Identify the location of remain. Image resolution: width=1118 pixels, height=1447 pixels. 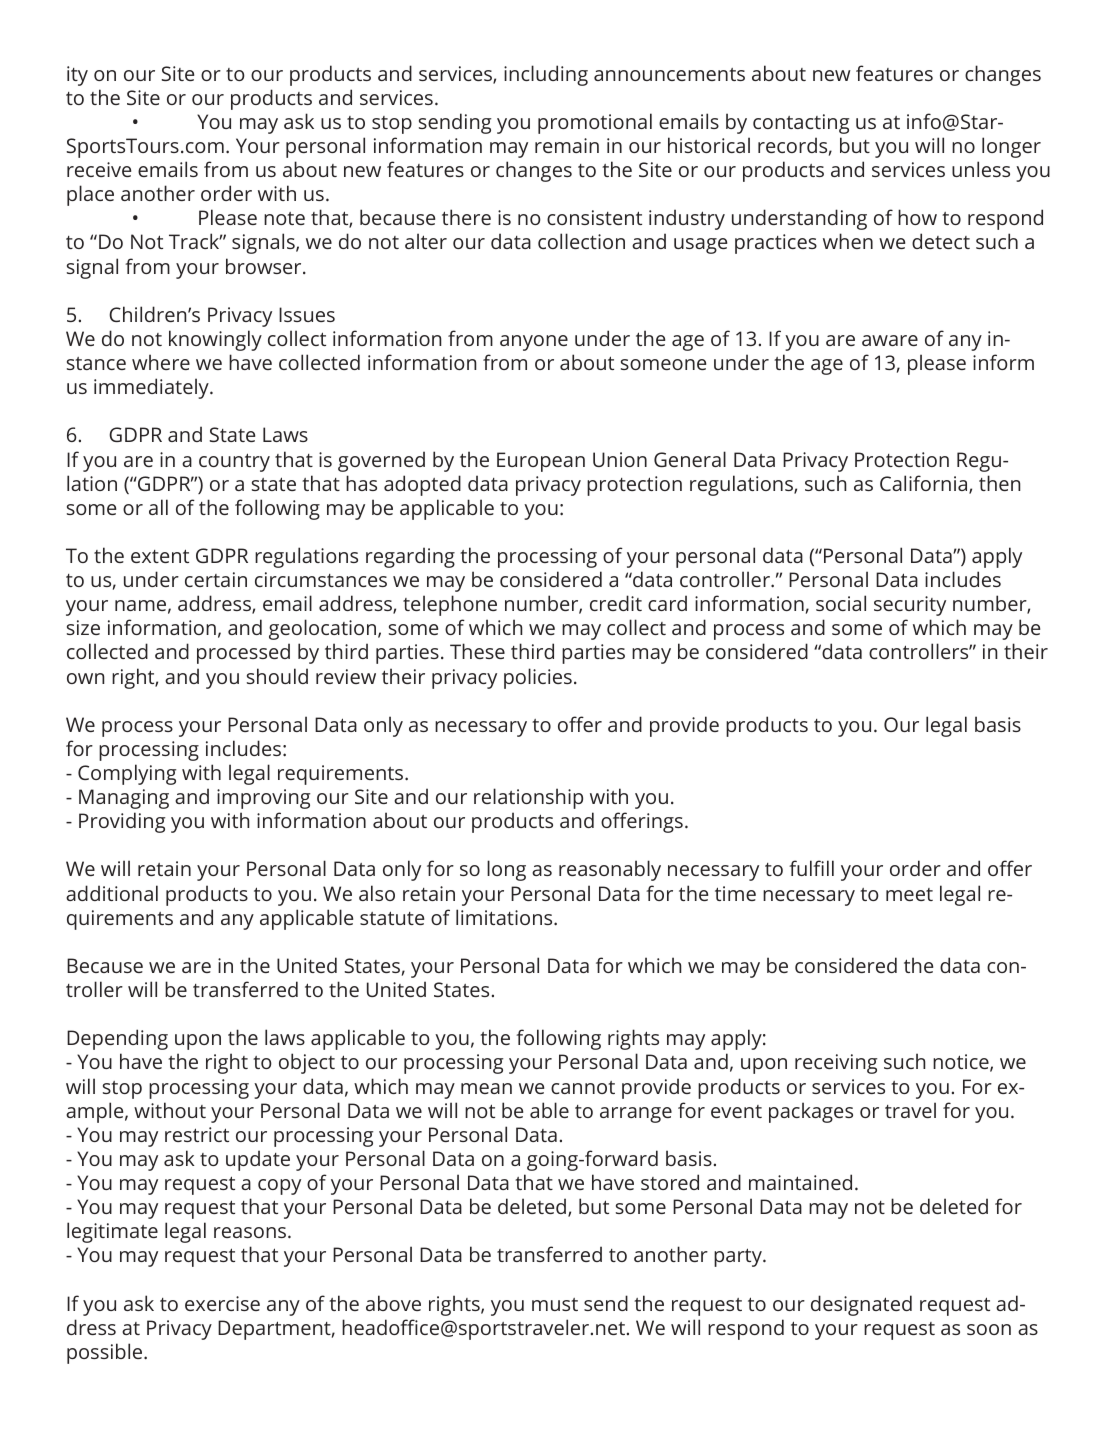
(567, 145).
